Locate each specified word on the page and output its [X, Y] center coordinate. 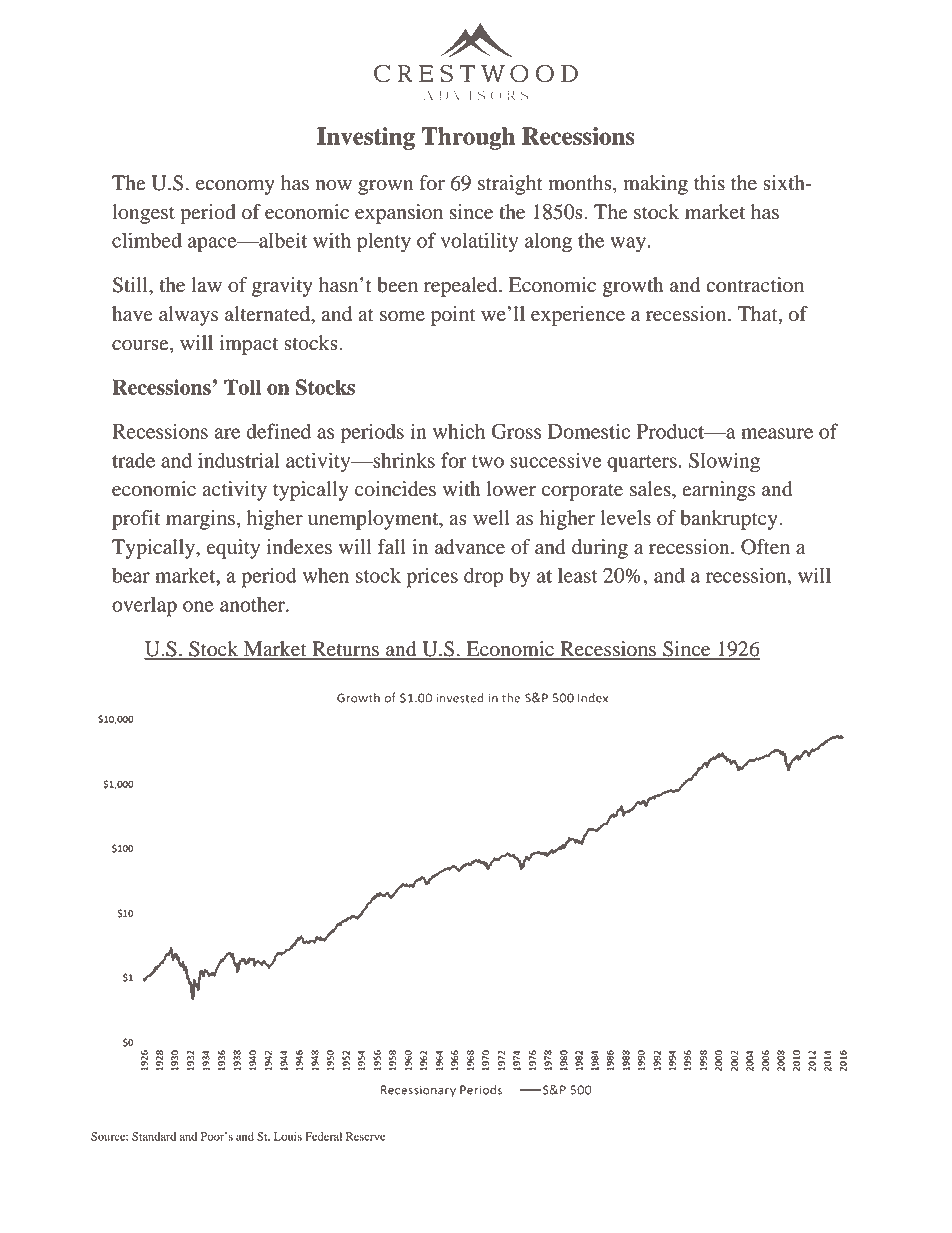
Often [765, 547]
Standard [154, 1136]
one [198, 606]
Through [468, 138]
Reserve [365, 1136]
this [709, 183]
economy [235, 187]
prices [432, 577]
